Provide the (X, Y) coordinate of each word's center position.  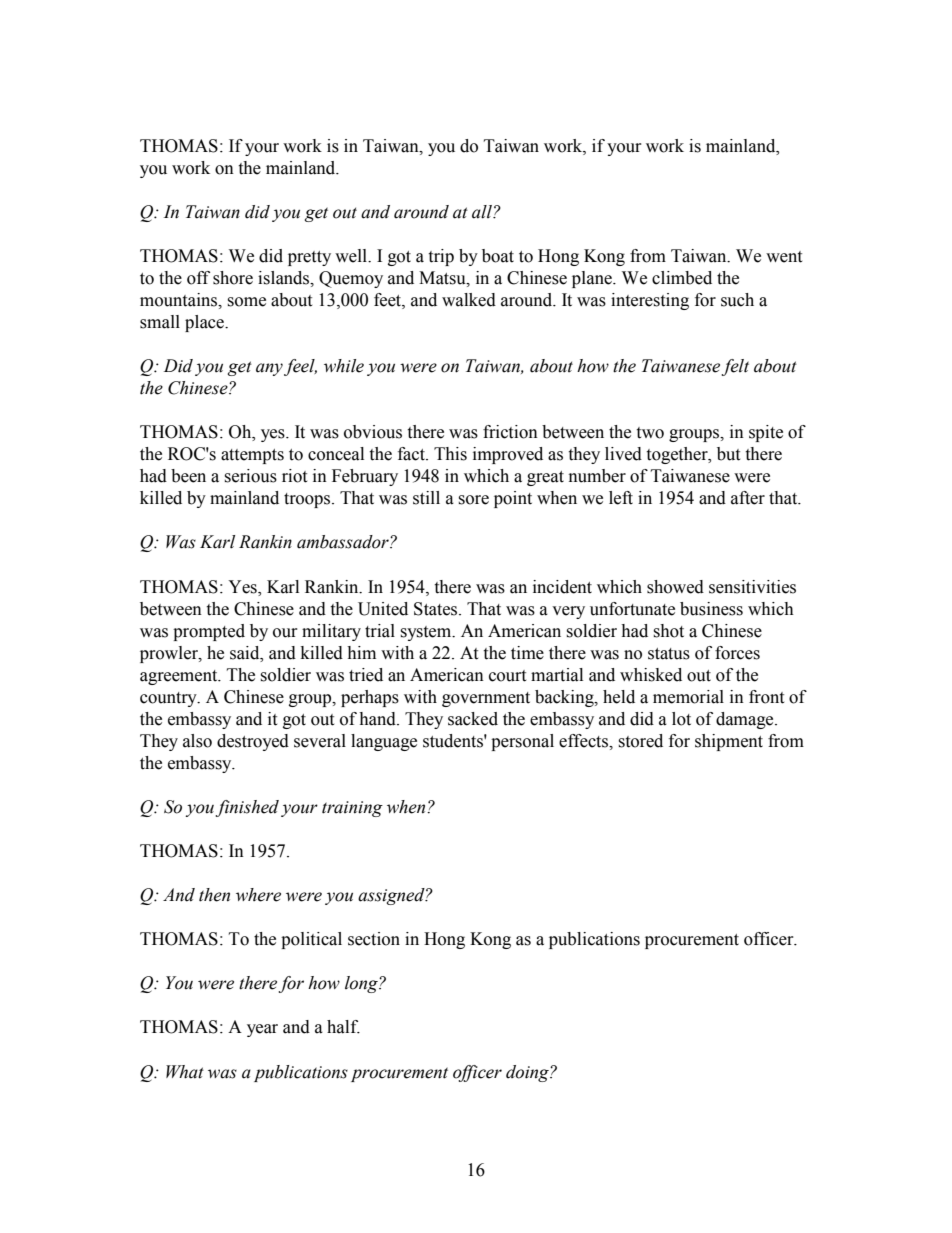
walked (469, 300)
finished (247, 808)
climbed (682, 278)
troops (308, 500)
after (748, 498)
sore (473, 500)
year (262, 1030)
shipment (729, 742)
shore (233, 278)
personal (522, 742)
